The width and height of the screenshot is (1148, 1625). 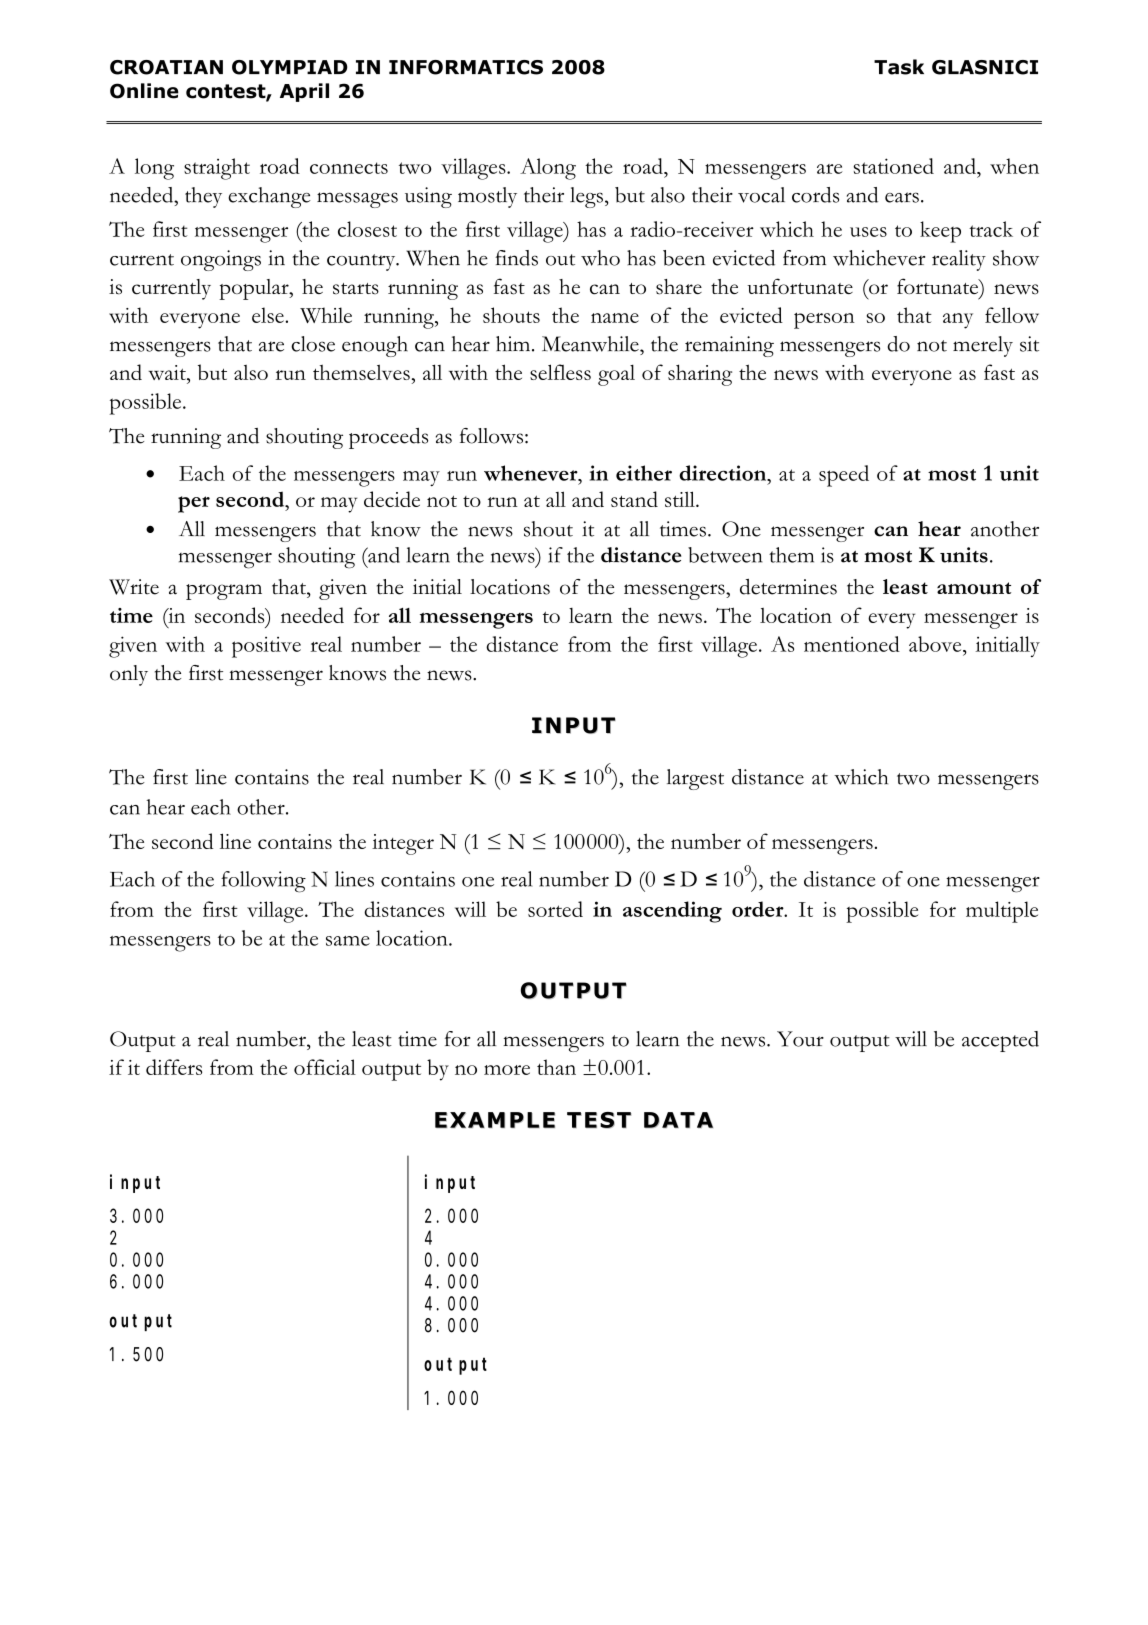 I want to click on program, so click(x=224, y=592).
